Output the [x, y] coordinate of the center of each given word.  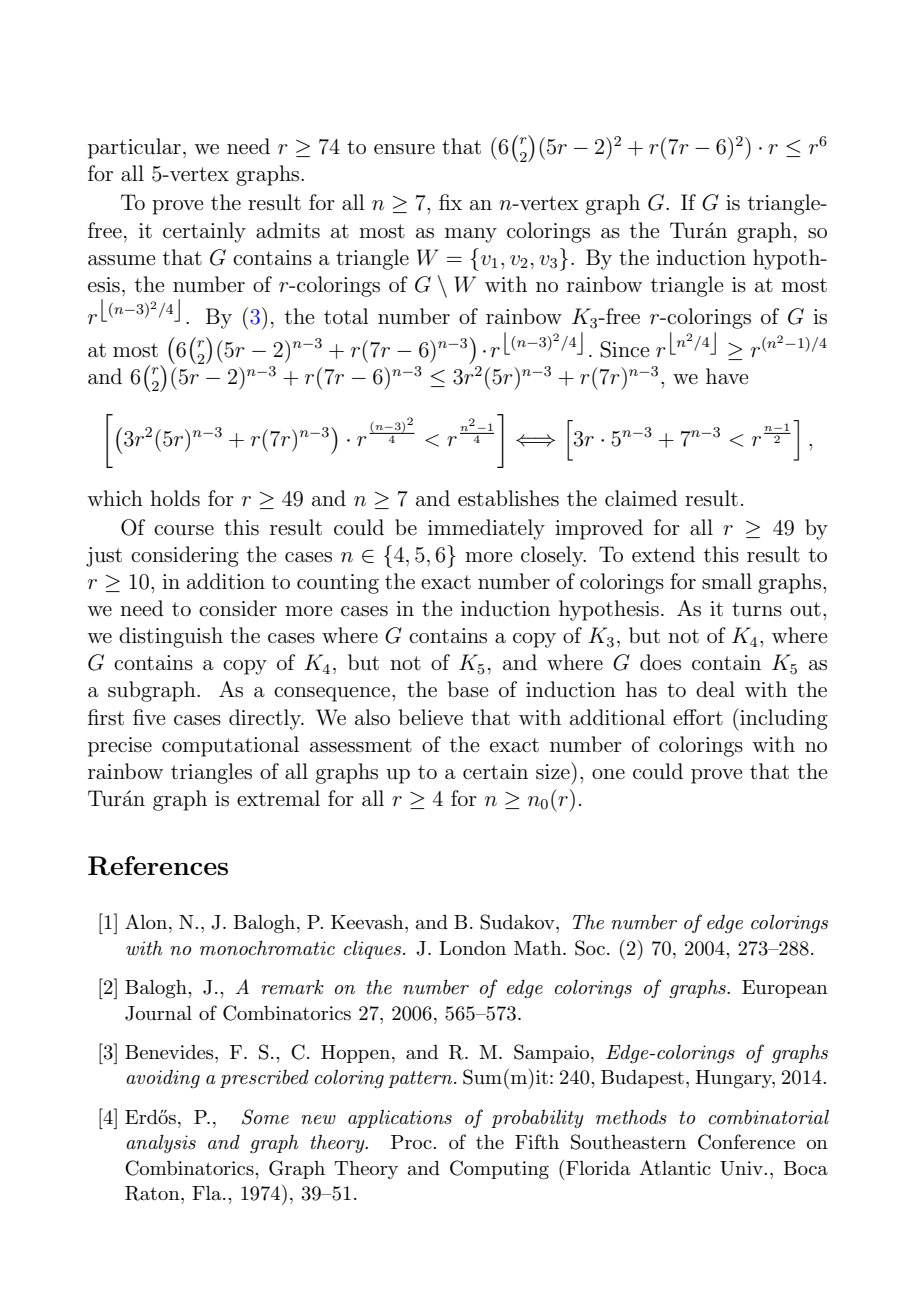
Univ [742, 1168]
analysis [161, 1144]
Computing [499, 1170]
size [554, 771]
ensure [404, 149]
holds [175, 498]
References [158, 866]
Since [624, 349]
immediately [486, 529]
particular [134, 148]
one [608, 774]
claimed [641, 498]
